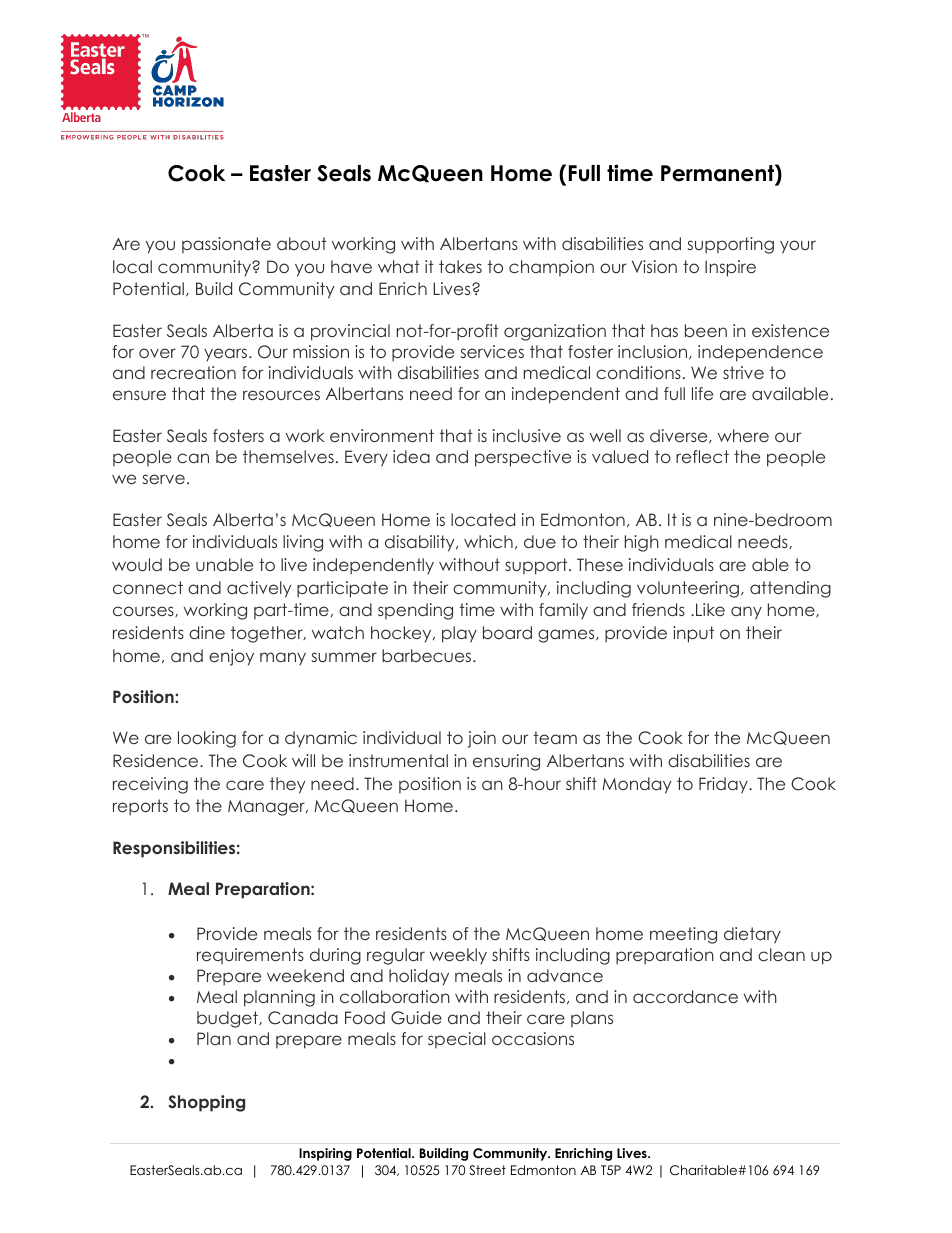  I want to click on takes, so click(460, 266).
